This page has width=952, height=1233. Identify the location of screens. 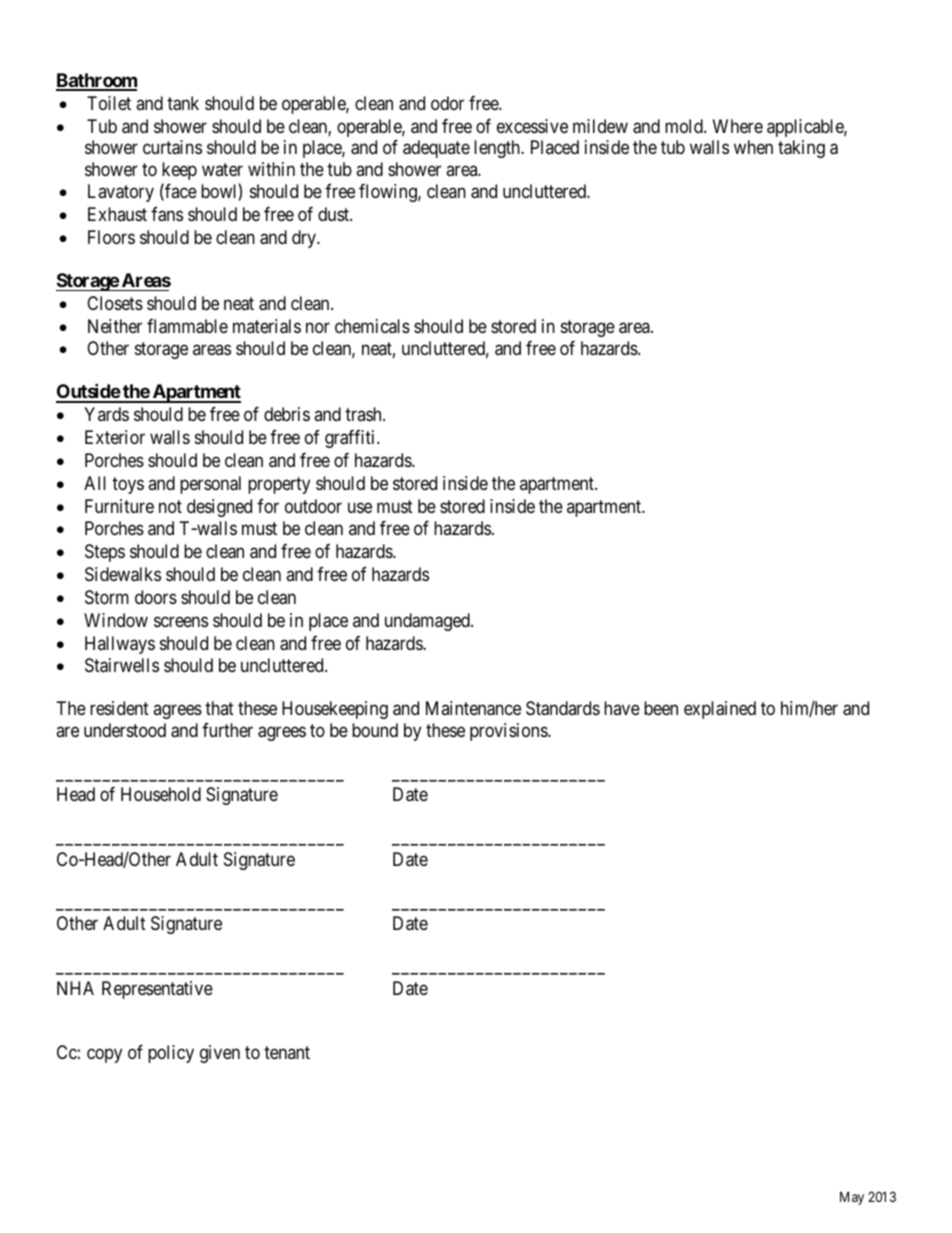
(181, 621).
